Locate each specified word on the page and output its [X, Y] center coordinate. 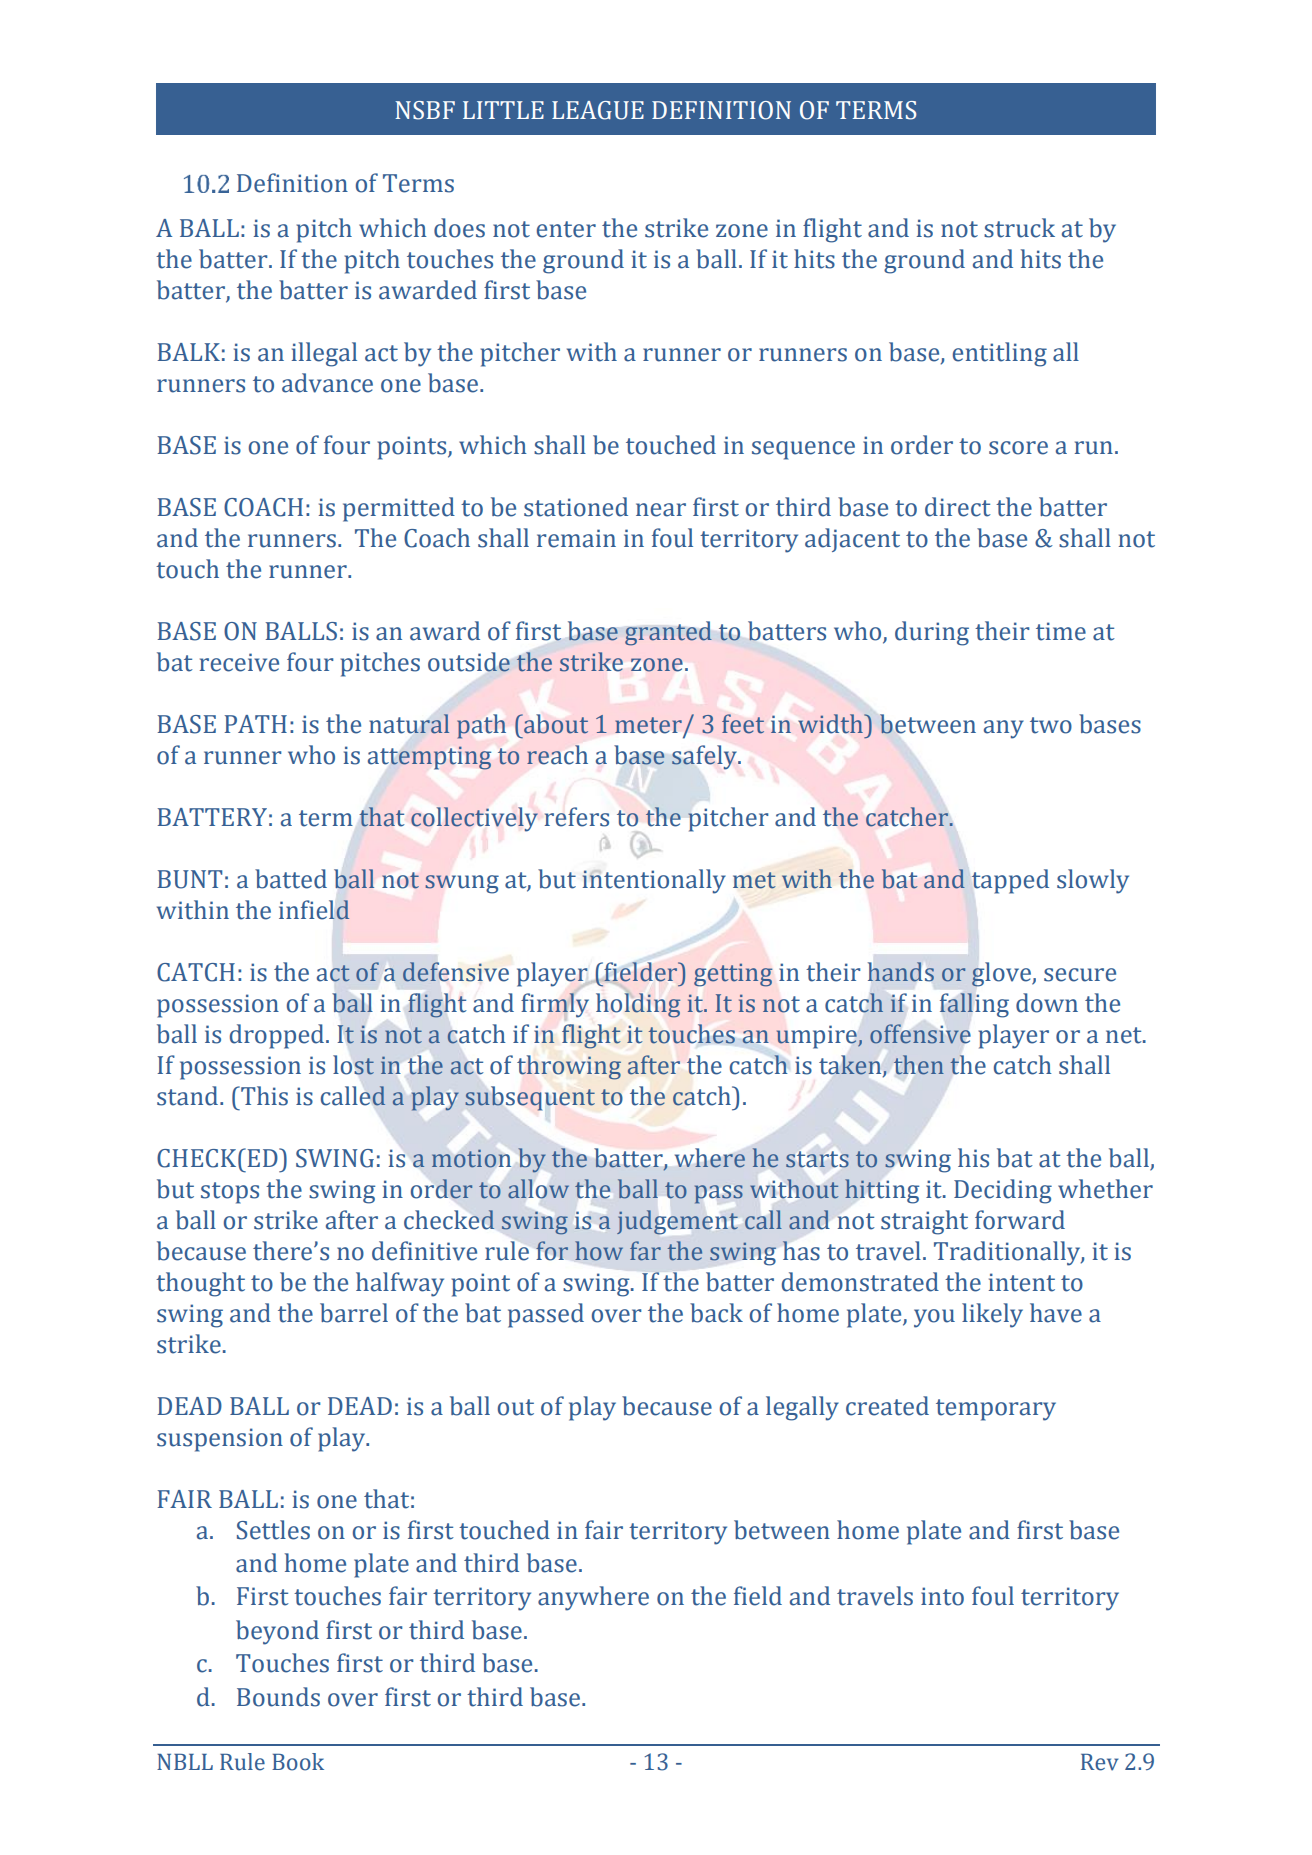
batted [291, 879]
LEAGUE [598, 110]
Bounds [278, 1697]
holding [638, 1005]
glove [1002, 974]
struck [1019, 228]
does [459, 228]
